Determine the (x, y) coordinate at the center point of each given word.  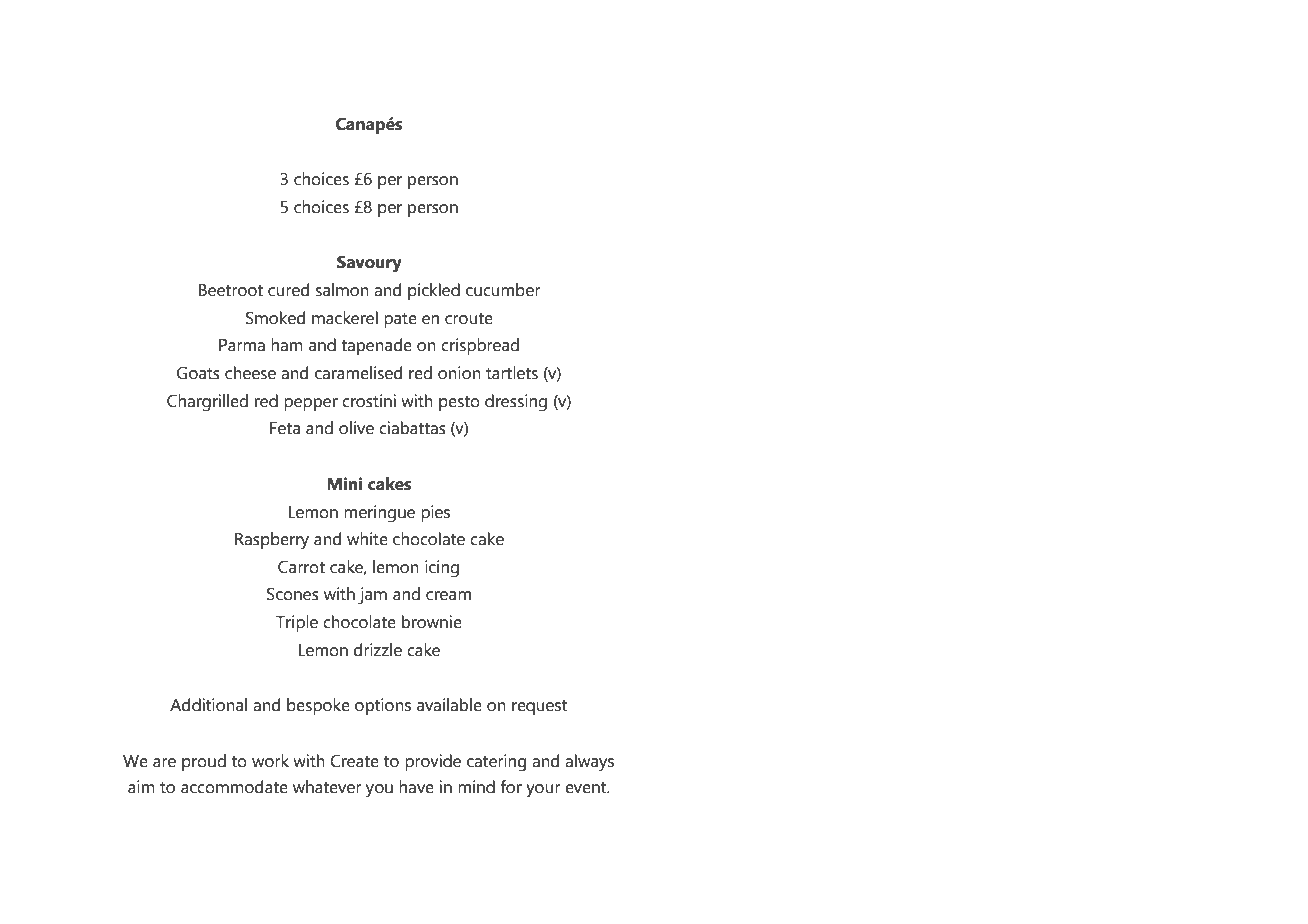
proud (204, 762)
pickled (434, 291)
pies (435, 513)
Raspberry (272, 541)
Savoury (369, 264)
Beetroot (231, 290)
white (367, 539)
